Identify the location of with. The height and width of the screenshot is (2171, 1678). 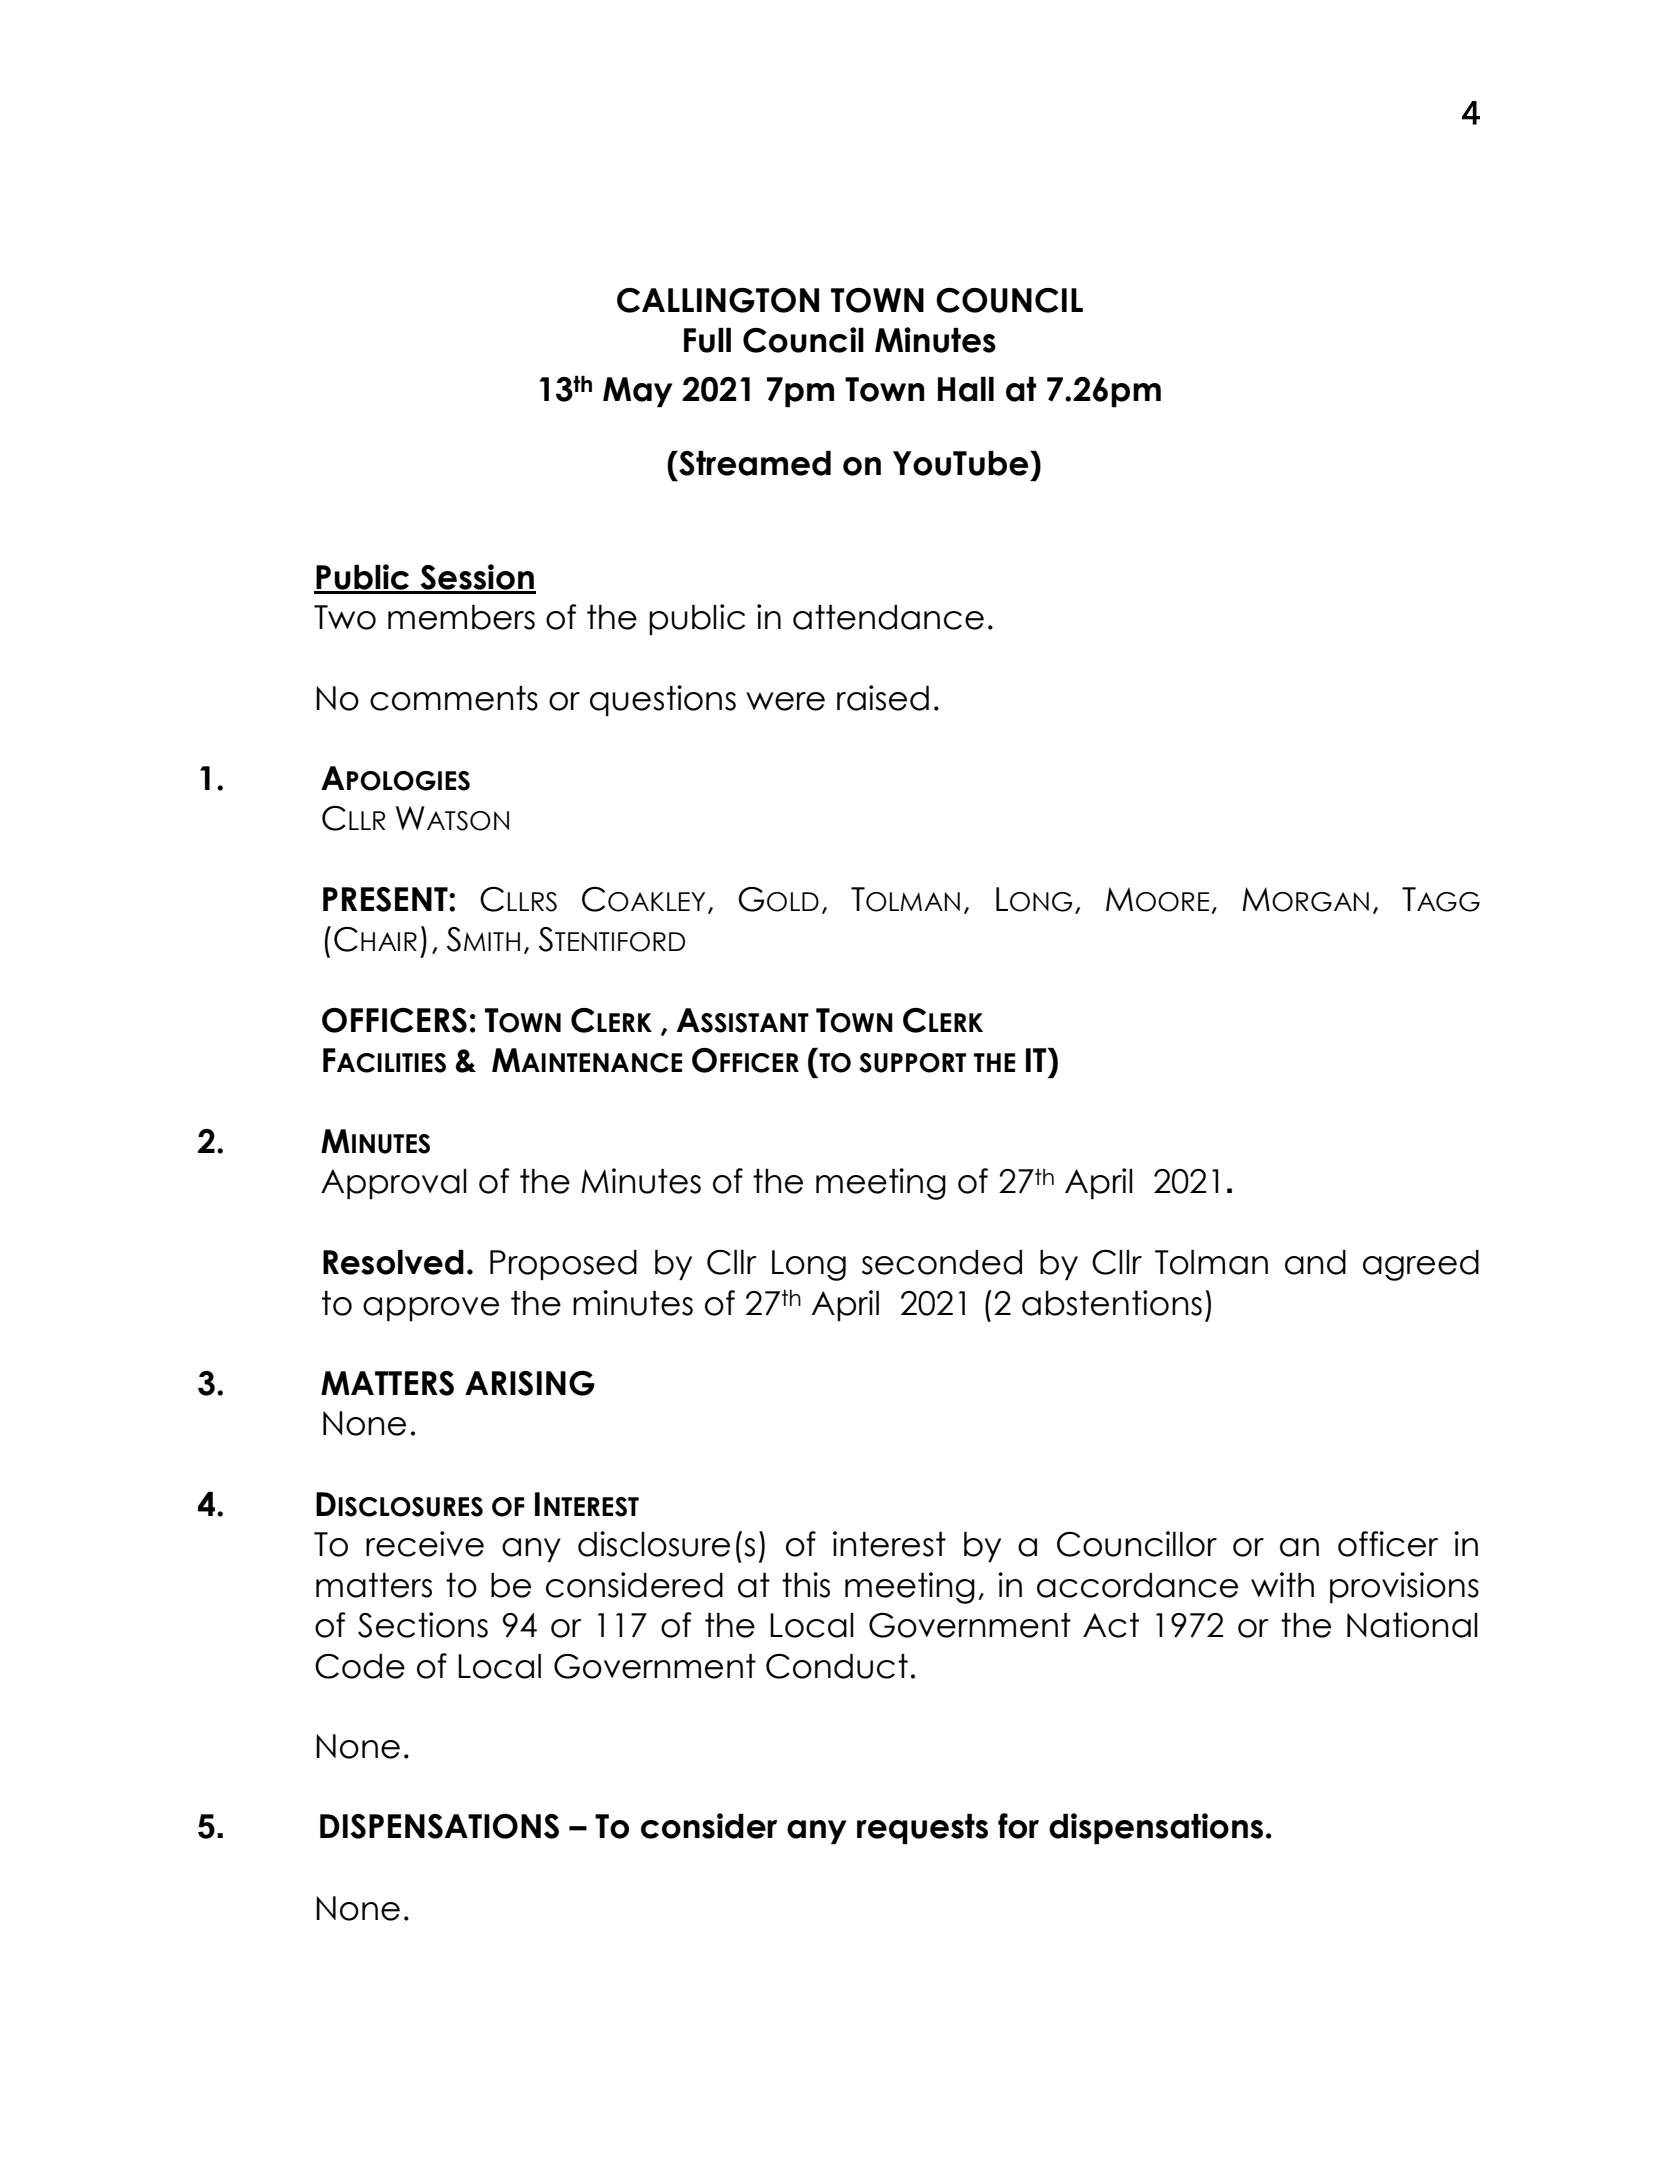
(1282, 1584).
